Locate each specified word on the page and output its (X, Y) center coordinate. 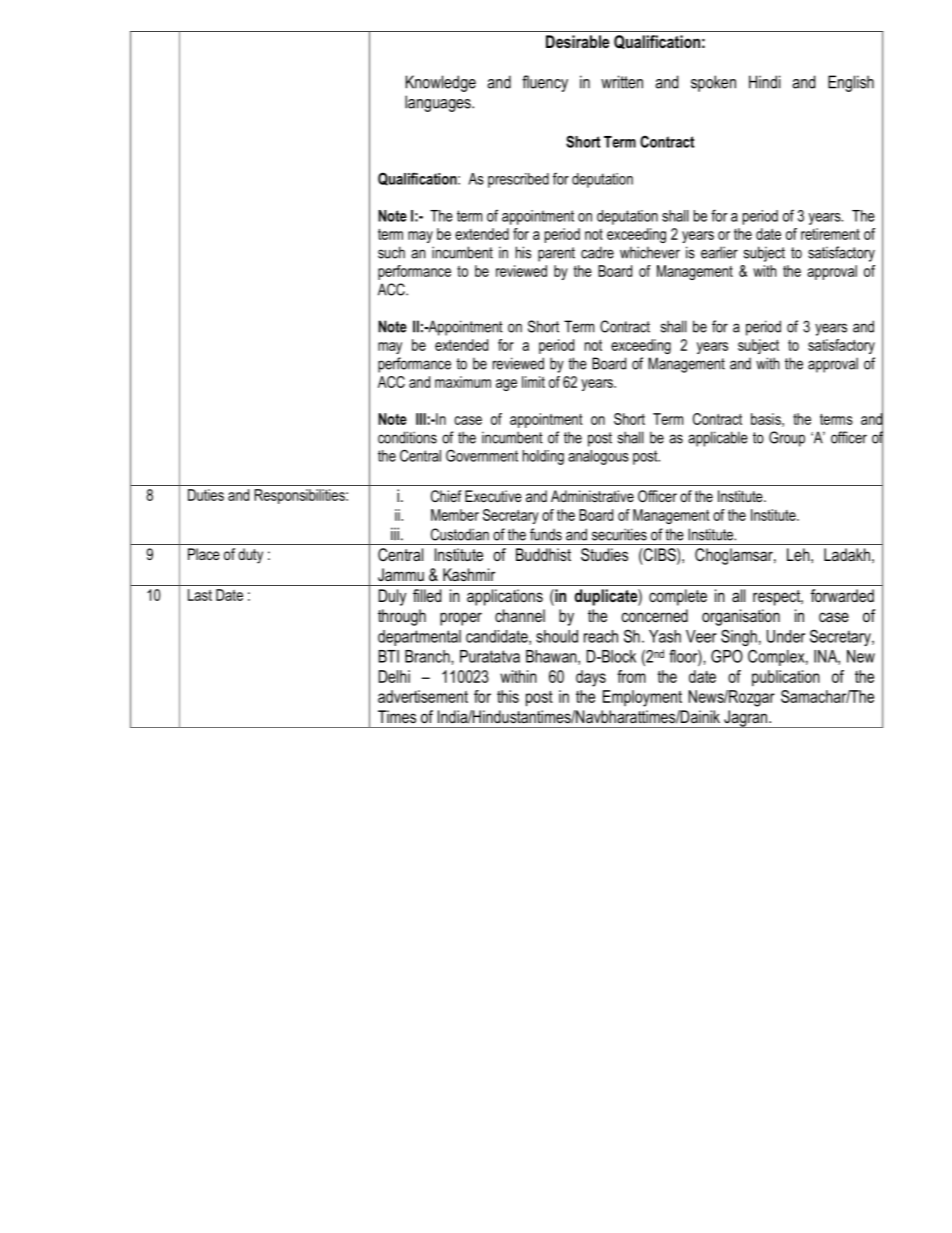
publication (786, 678)
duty (250, 556)
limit (533, 382)
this (508, 696)
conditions (407, 437)
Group (787, 439)
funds (546, 534)
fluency (545, 83)
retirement (830, 234)
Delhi (394, 676)
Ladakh (847, 554)
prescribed (518, 180)
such (391, 252)
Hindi (764, 82)
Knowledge (441, 83)
